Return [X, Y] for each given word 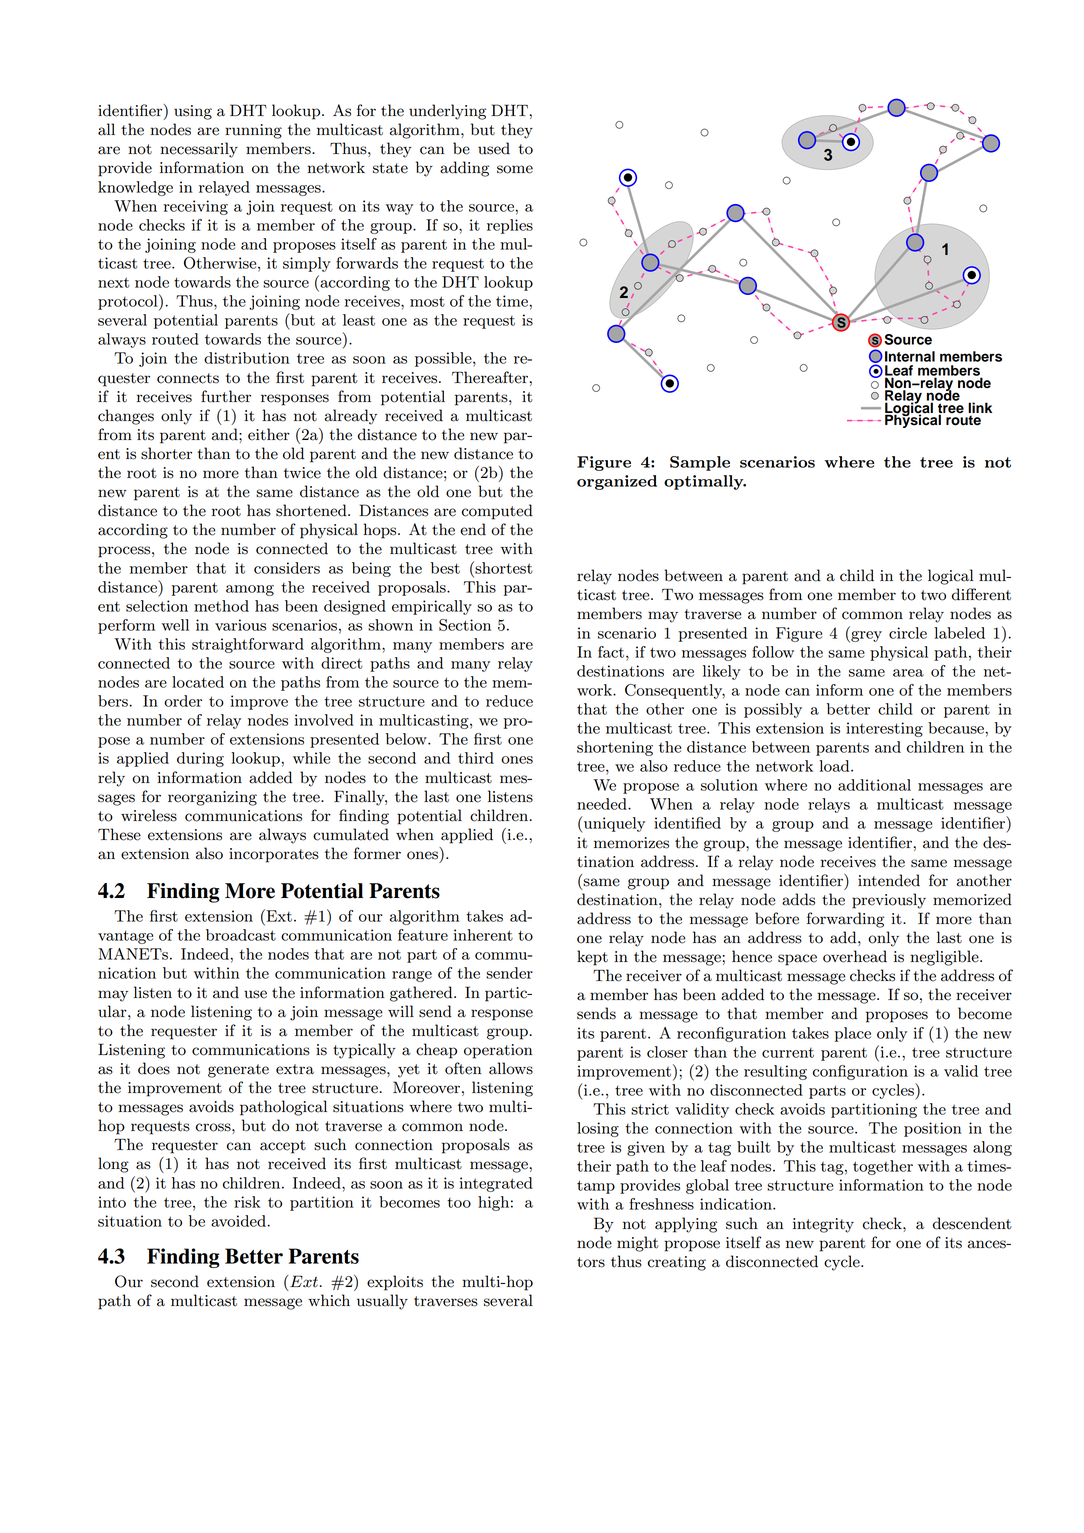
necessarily [199, 150]
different [981, 594]
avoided [239, 1221]
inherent [483, 935]
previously [889, 901]
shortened [312, 510]
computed [497, 512]
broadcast [241, 935]
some [515, 169]
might [637, 1244]
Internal [910, 356]
